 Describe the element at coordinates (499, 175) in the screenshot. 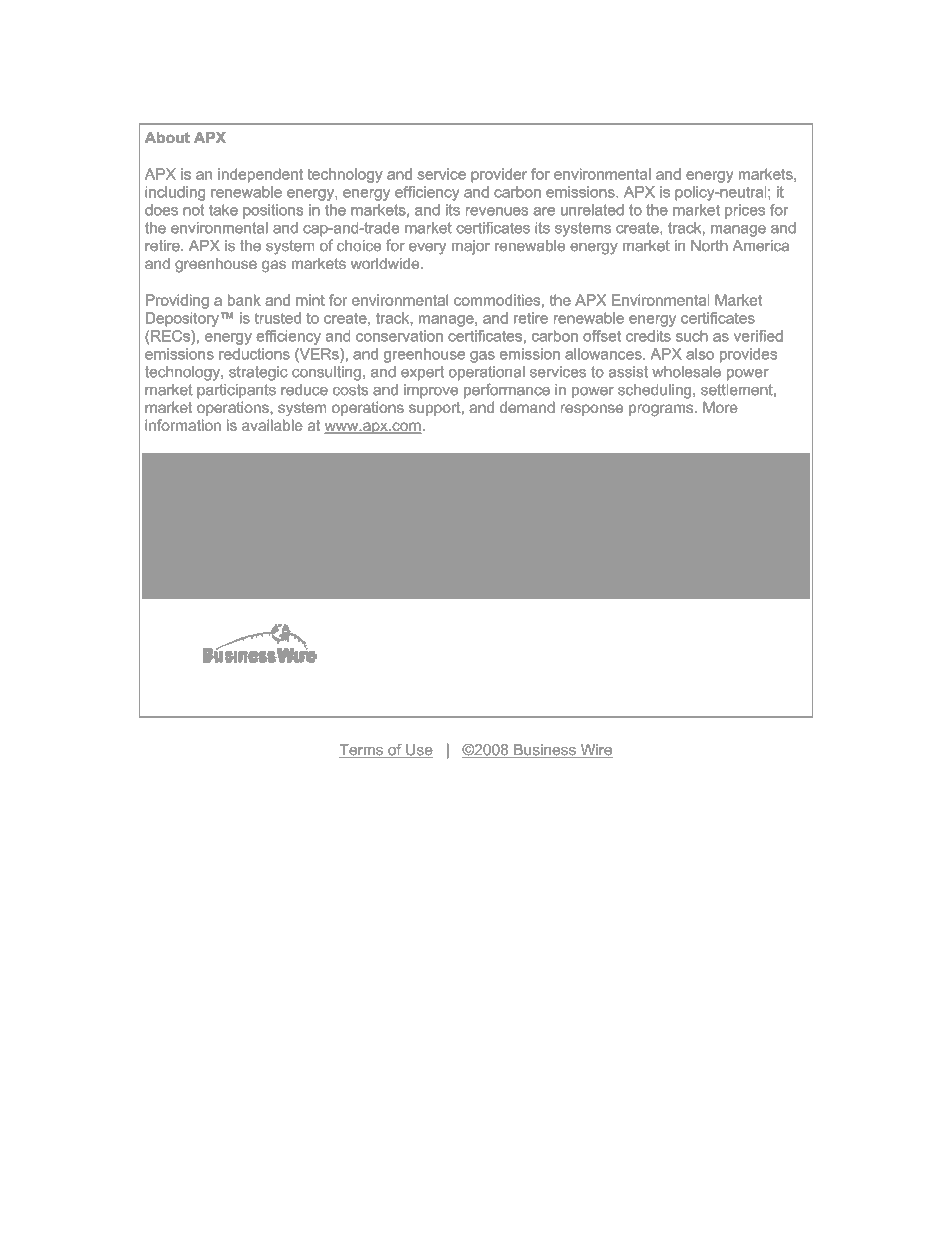

I see `provider` at that location.
